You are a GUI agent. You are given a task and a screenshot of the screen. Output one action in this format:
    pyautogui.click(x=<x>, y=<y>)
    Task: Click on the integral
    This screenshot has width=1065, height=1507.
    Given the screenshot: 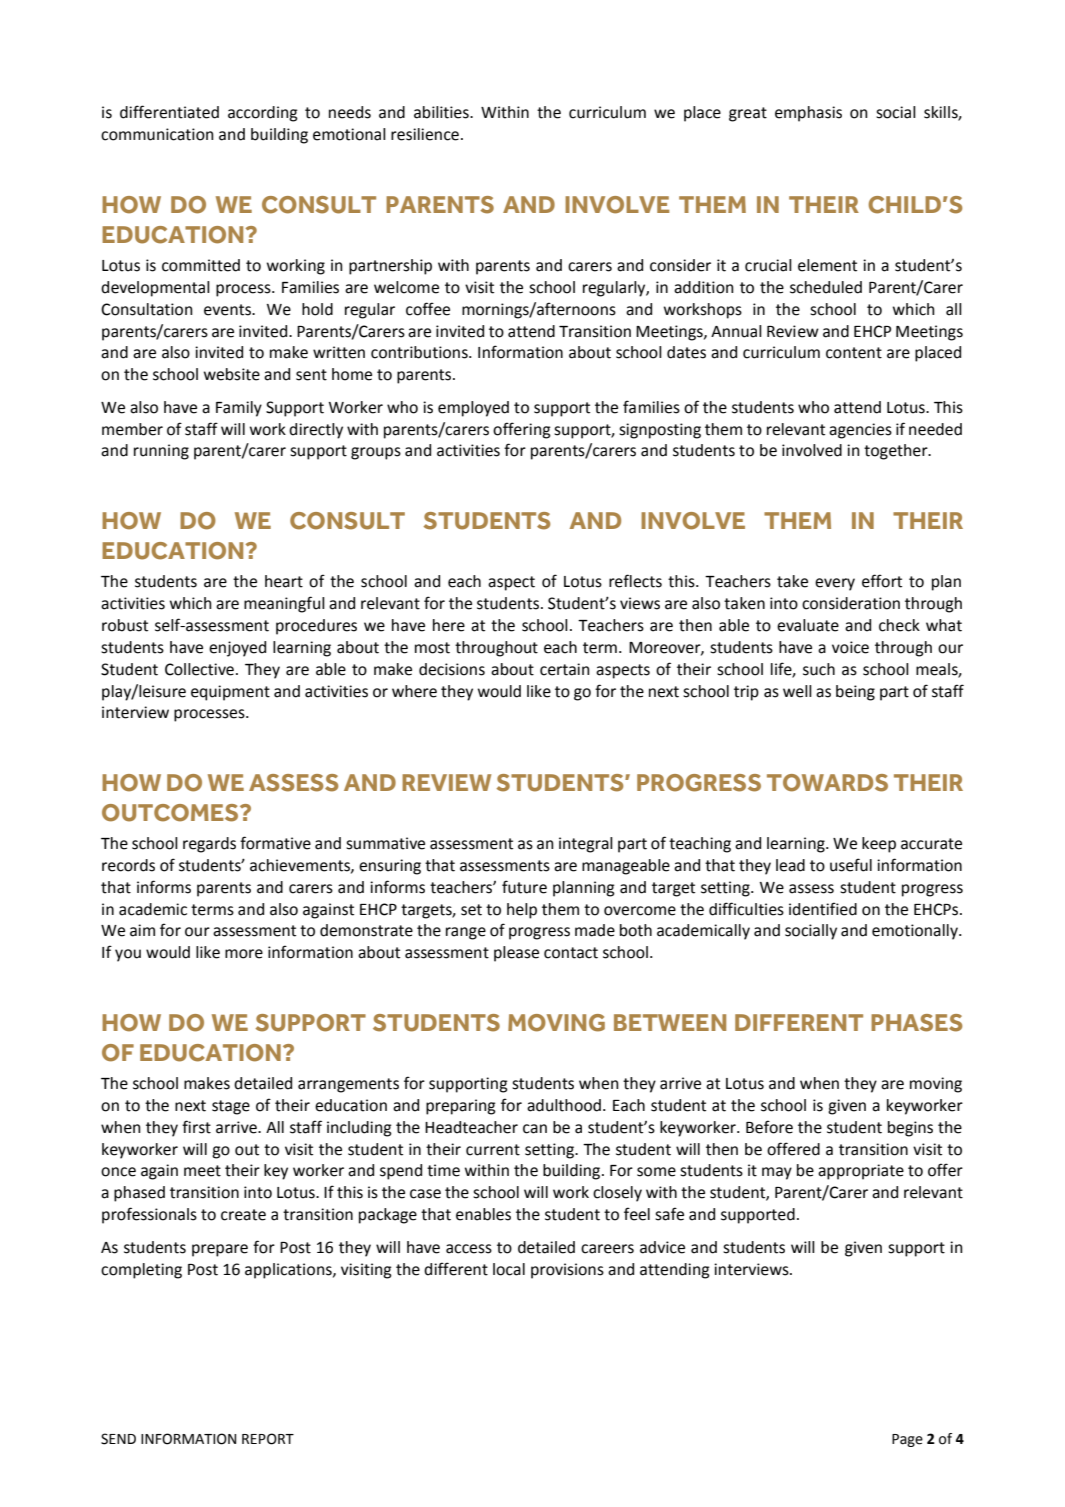 What is the action you would take?
    pyautogui.click(x=586, y=845)
